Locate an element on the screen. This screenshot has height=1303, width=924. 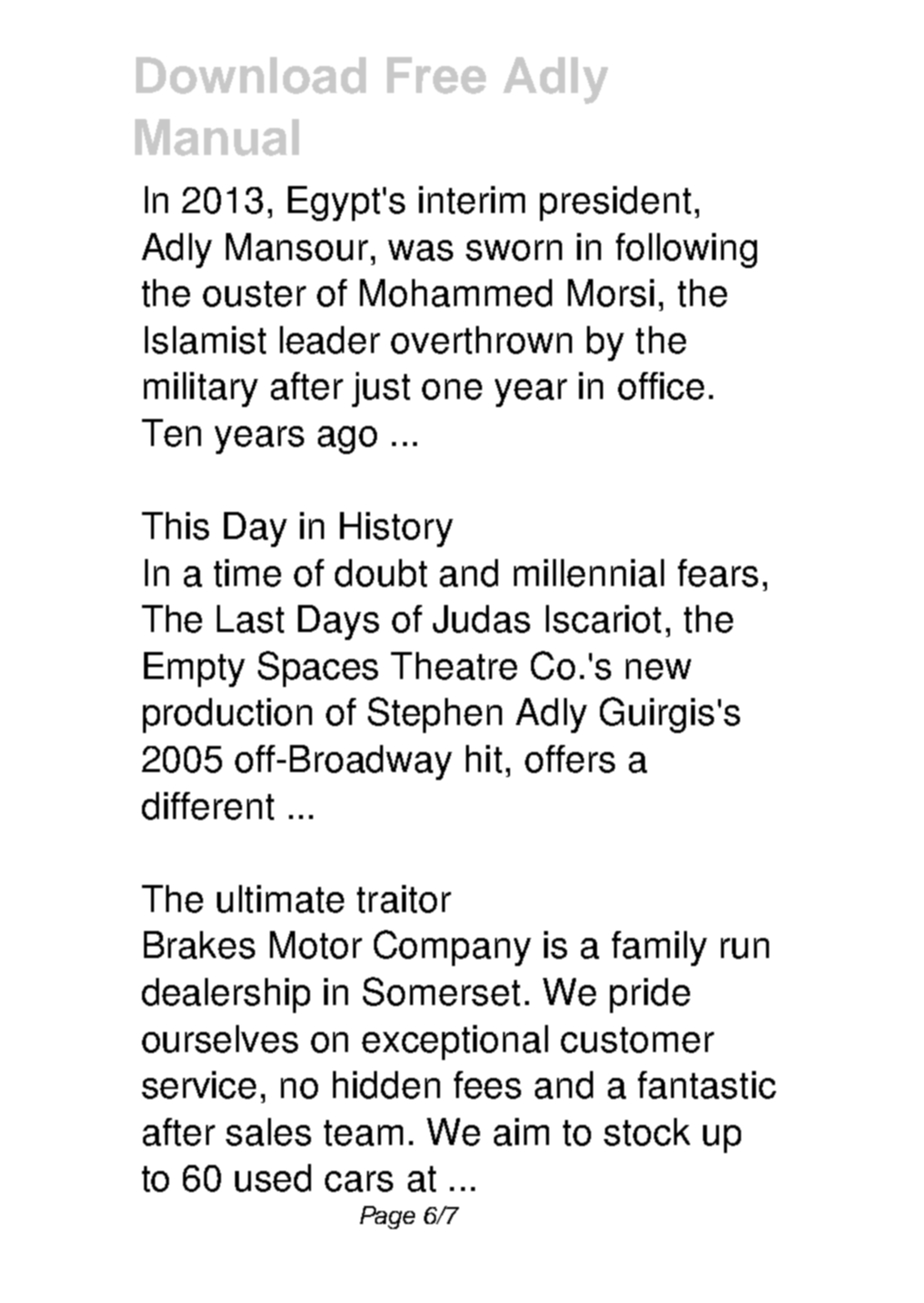
Free is located at coordinates (436, 75).
